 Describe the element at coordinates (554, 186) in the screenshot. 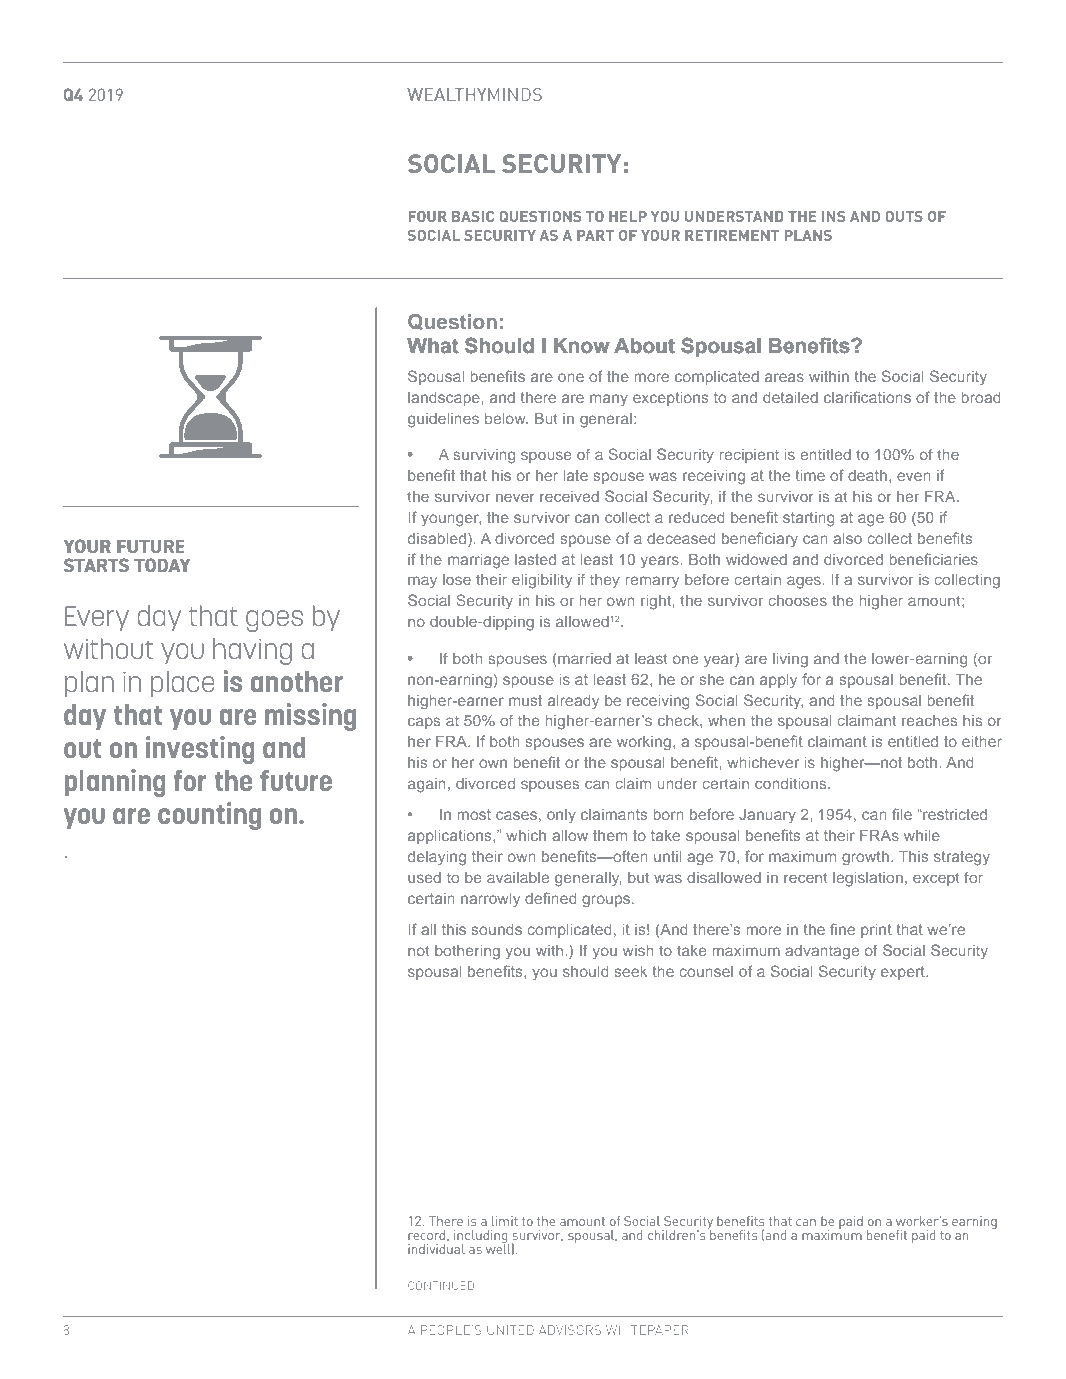

I see `DRY` at that location.
